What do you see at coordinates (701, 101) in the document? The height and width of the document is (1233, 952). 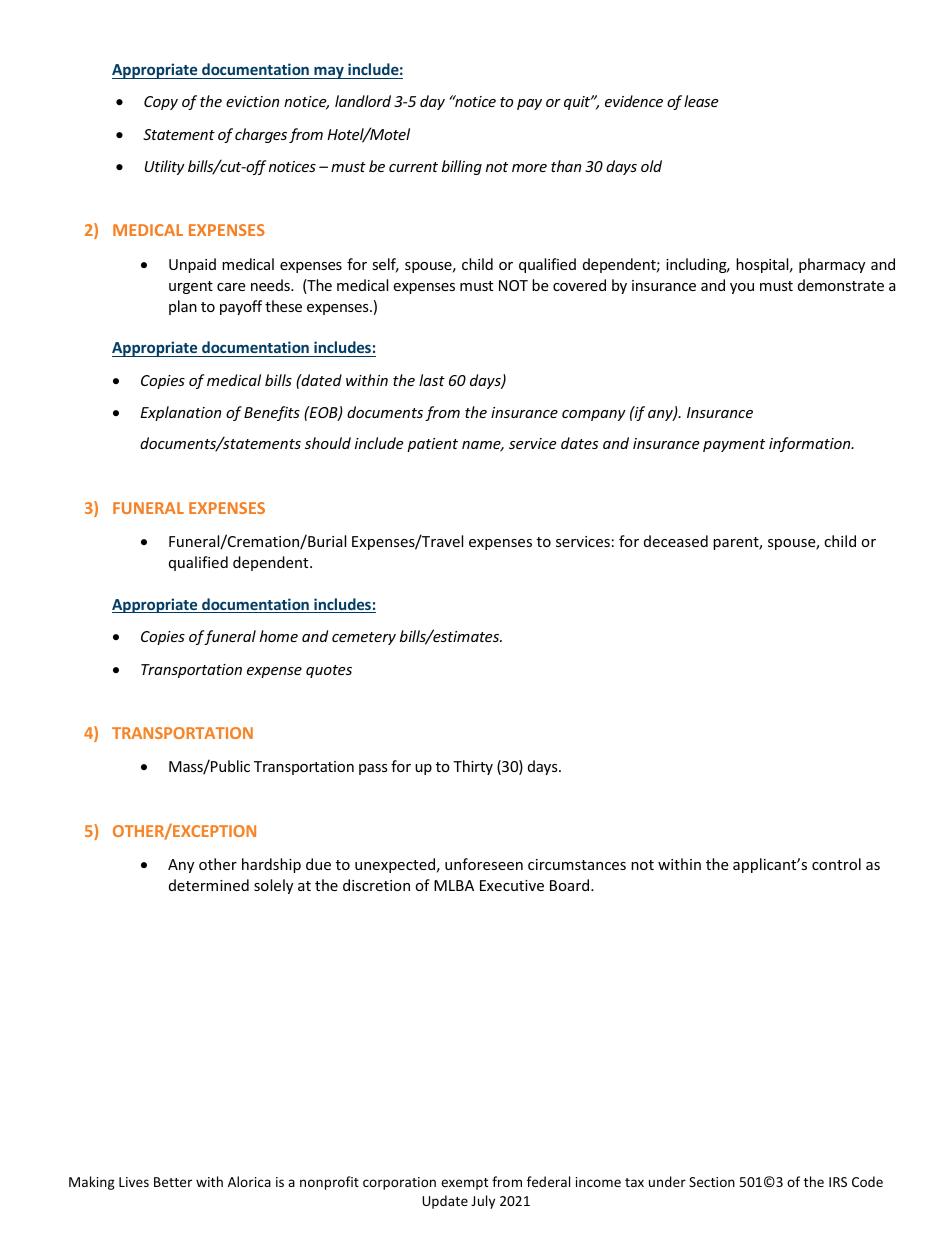 I see `lease` at bounding box center [701, 101].
